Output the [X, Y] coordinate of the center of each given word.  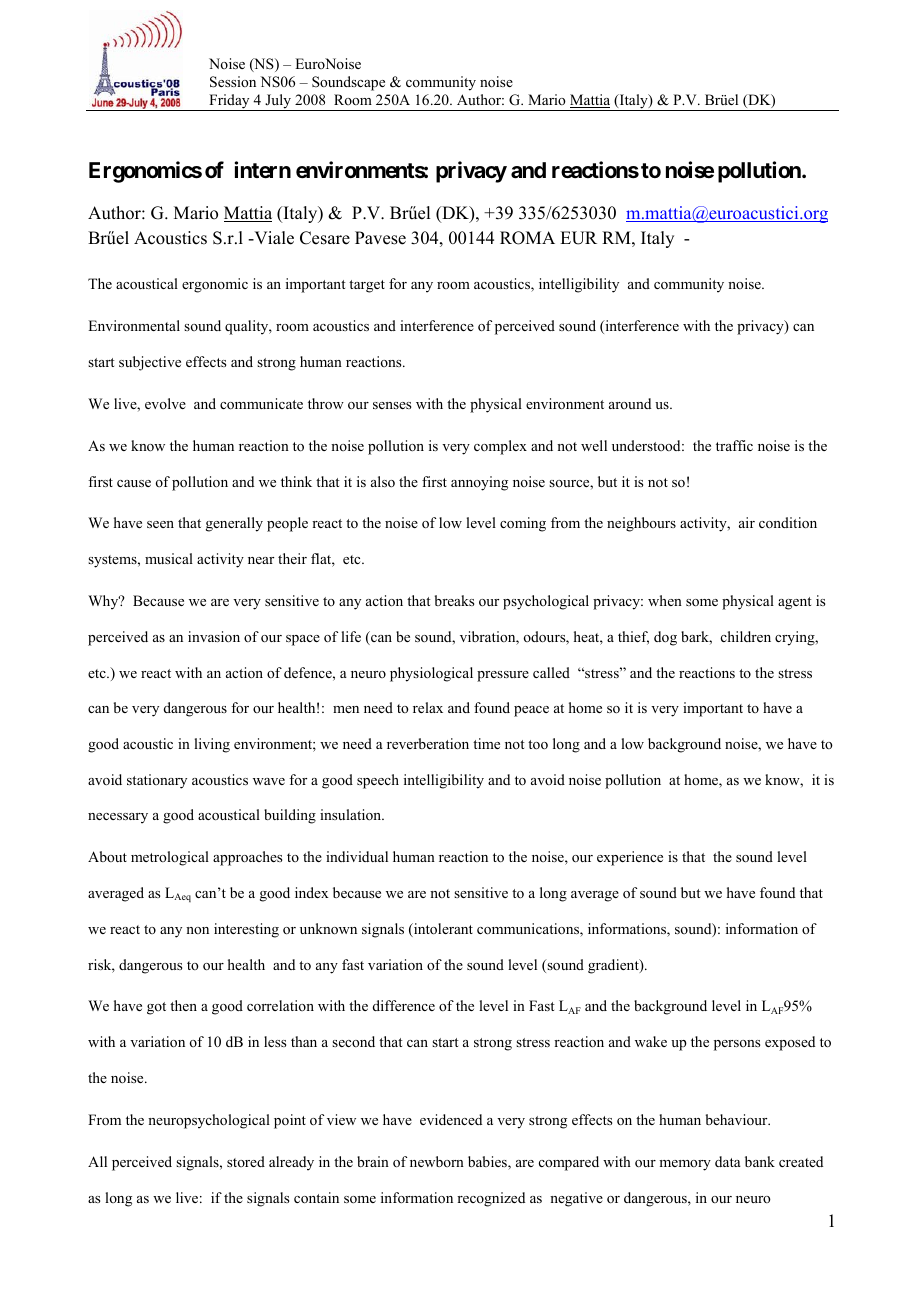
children [746, 636]
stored [246, 1161]
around [630, 403]
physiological [431, 674]
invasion [214, 636]
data [728, 1161]
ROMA [527, 238]
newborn [437, 1161]
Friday [229, 102]
